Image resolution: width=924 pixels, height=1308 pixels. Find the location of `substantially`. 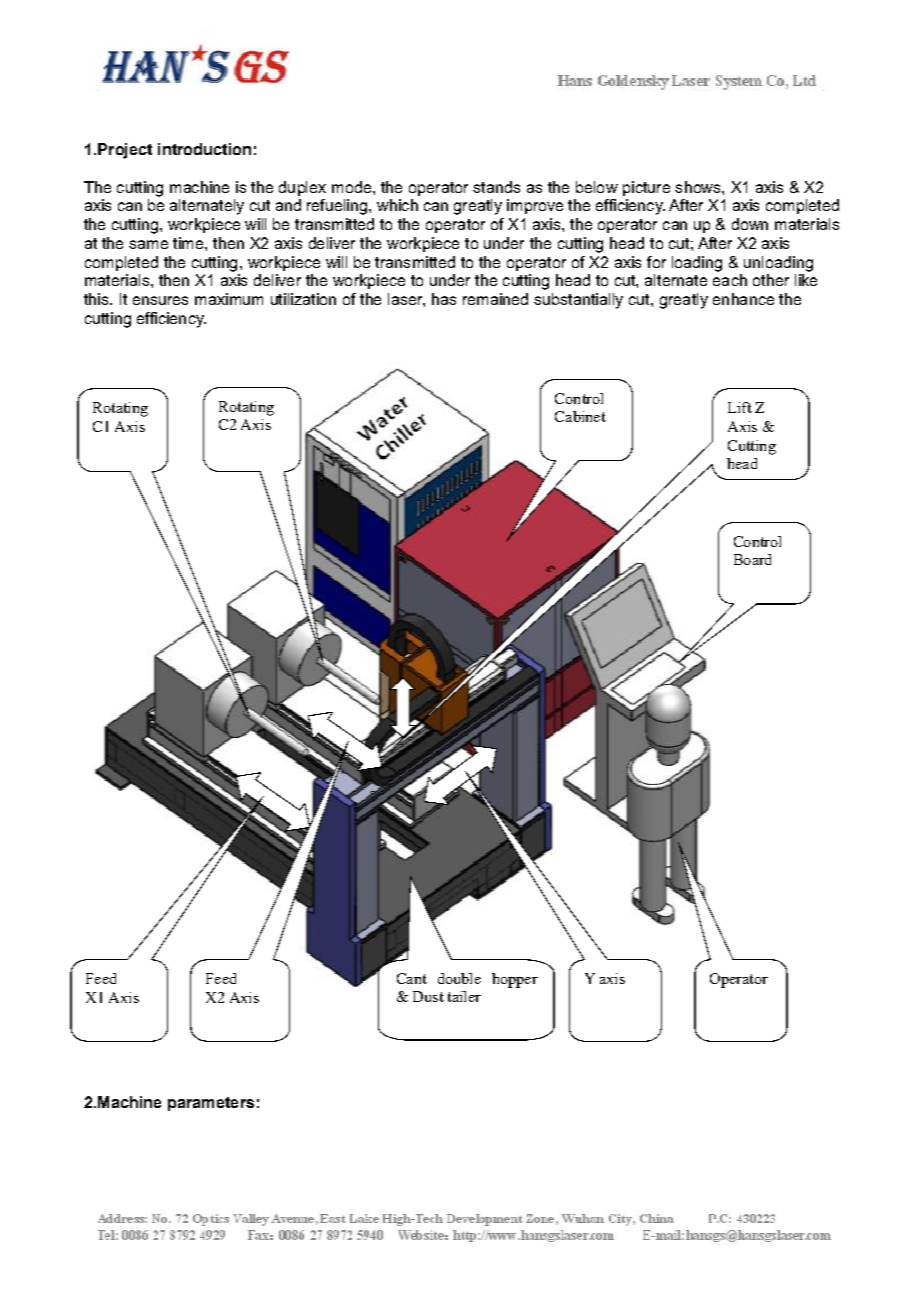

substantially is located at coordinates (578, 301).
